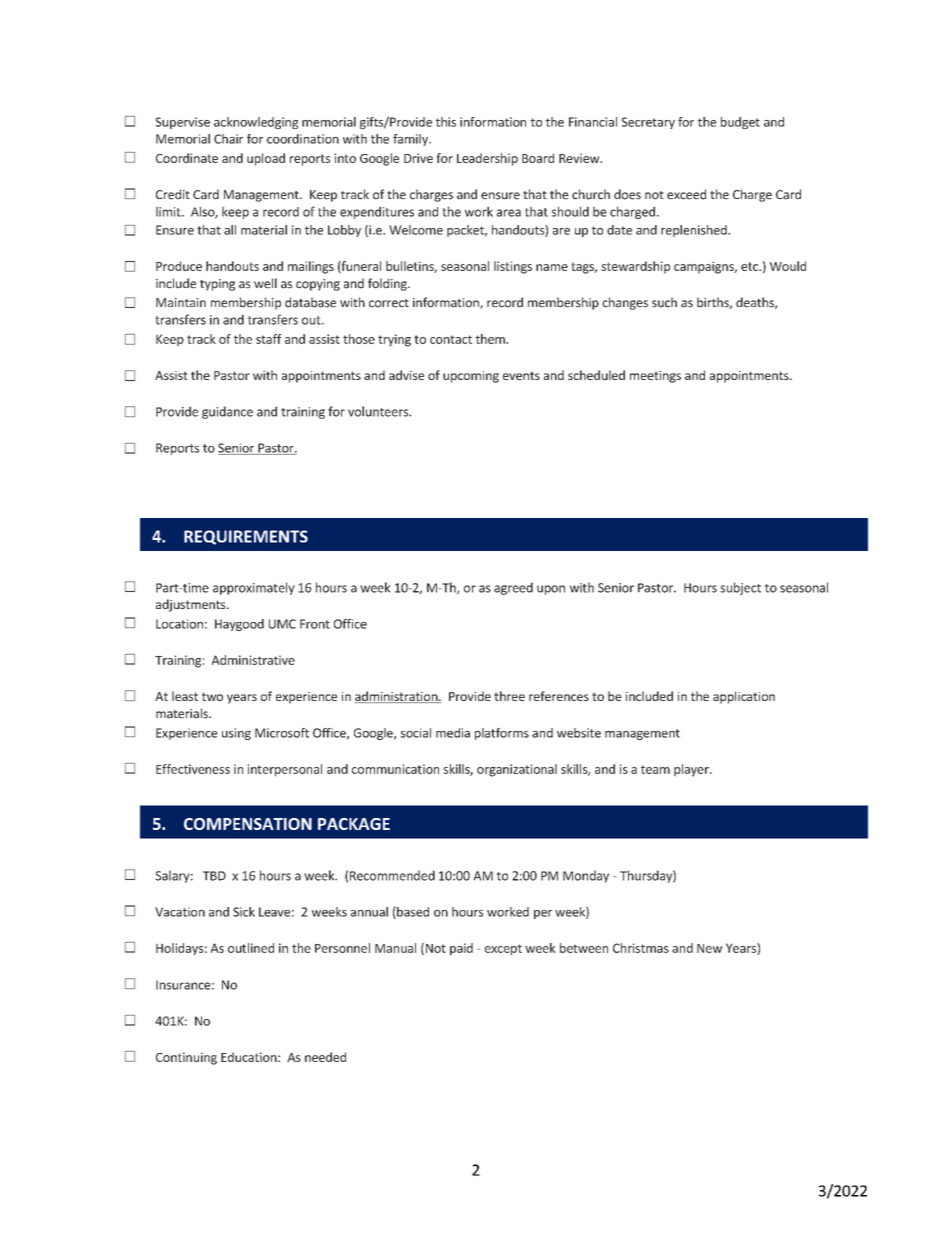 The height and width of the screenshot is (1233, 952). Describe the element at coordinates (709, 948) in the screenshot. I see `New` at that location.
